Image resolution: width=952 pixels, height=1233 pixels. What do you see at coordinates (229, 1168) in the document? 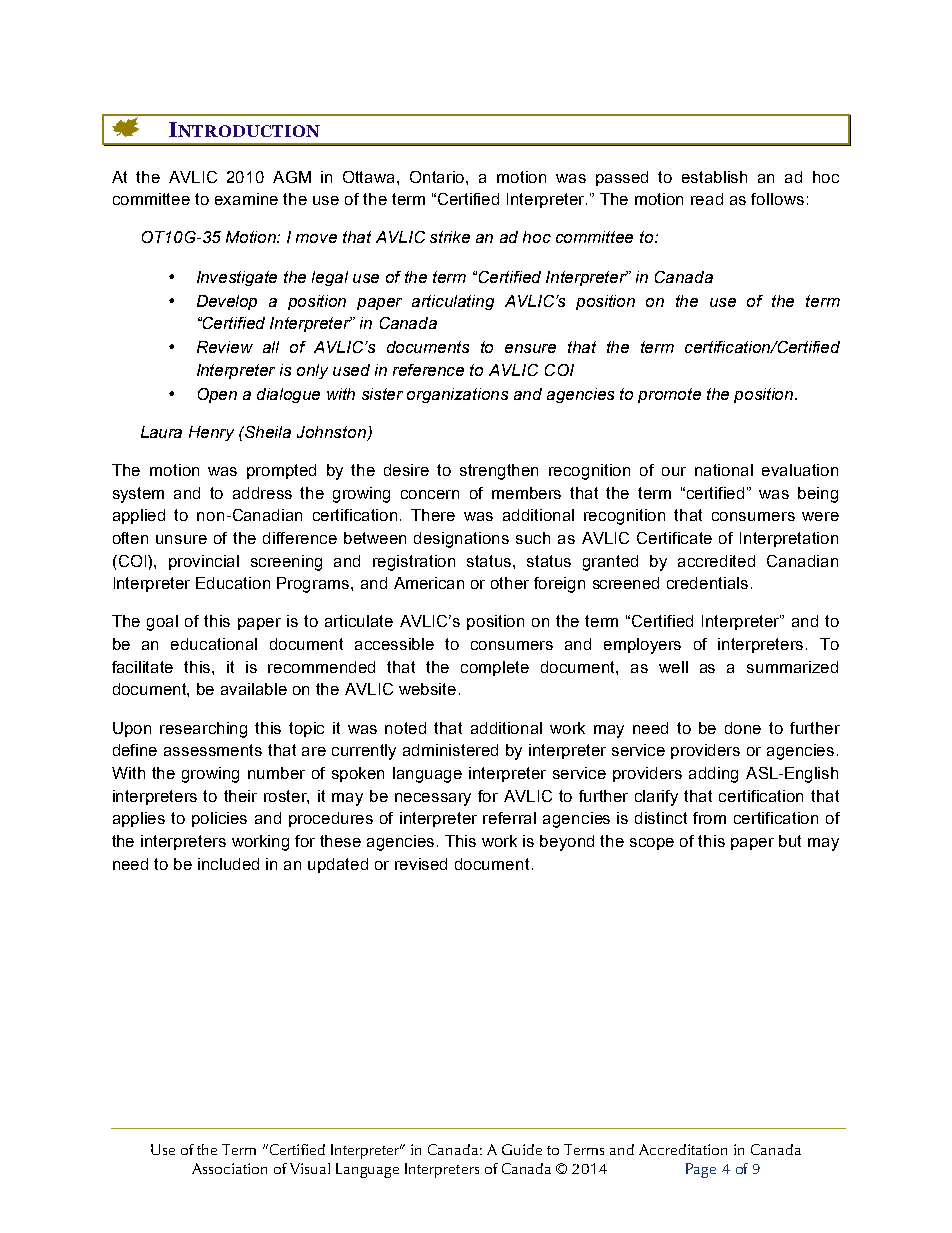
I see `Association` at bounding box center [229, 1168].
